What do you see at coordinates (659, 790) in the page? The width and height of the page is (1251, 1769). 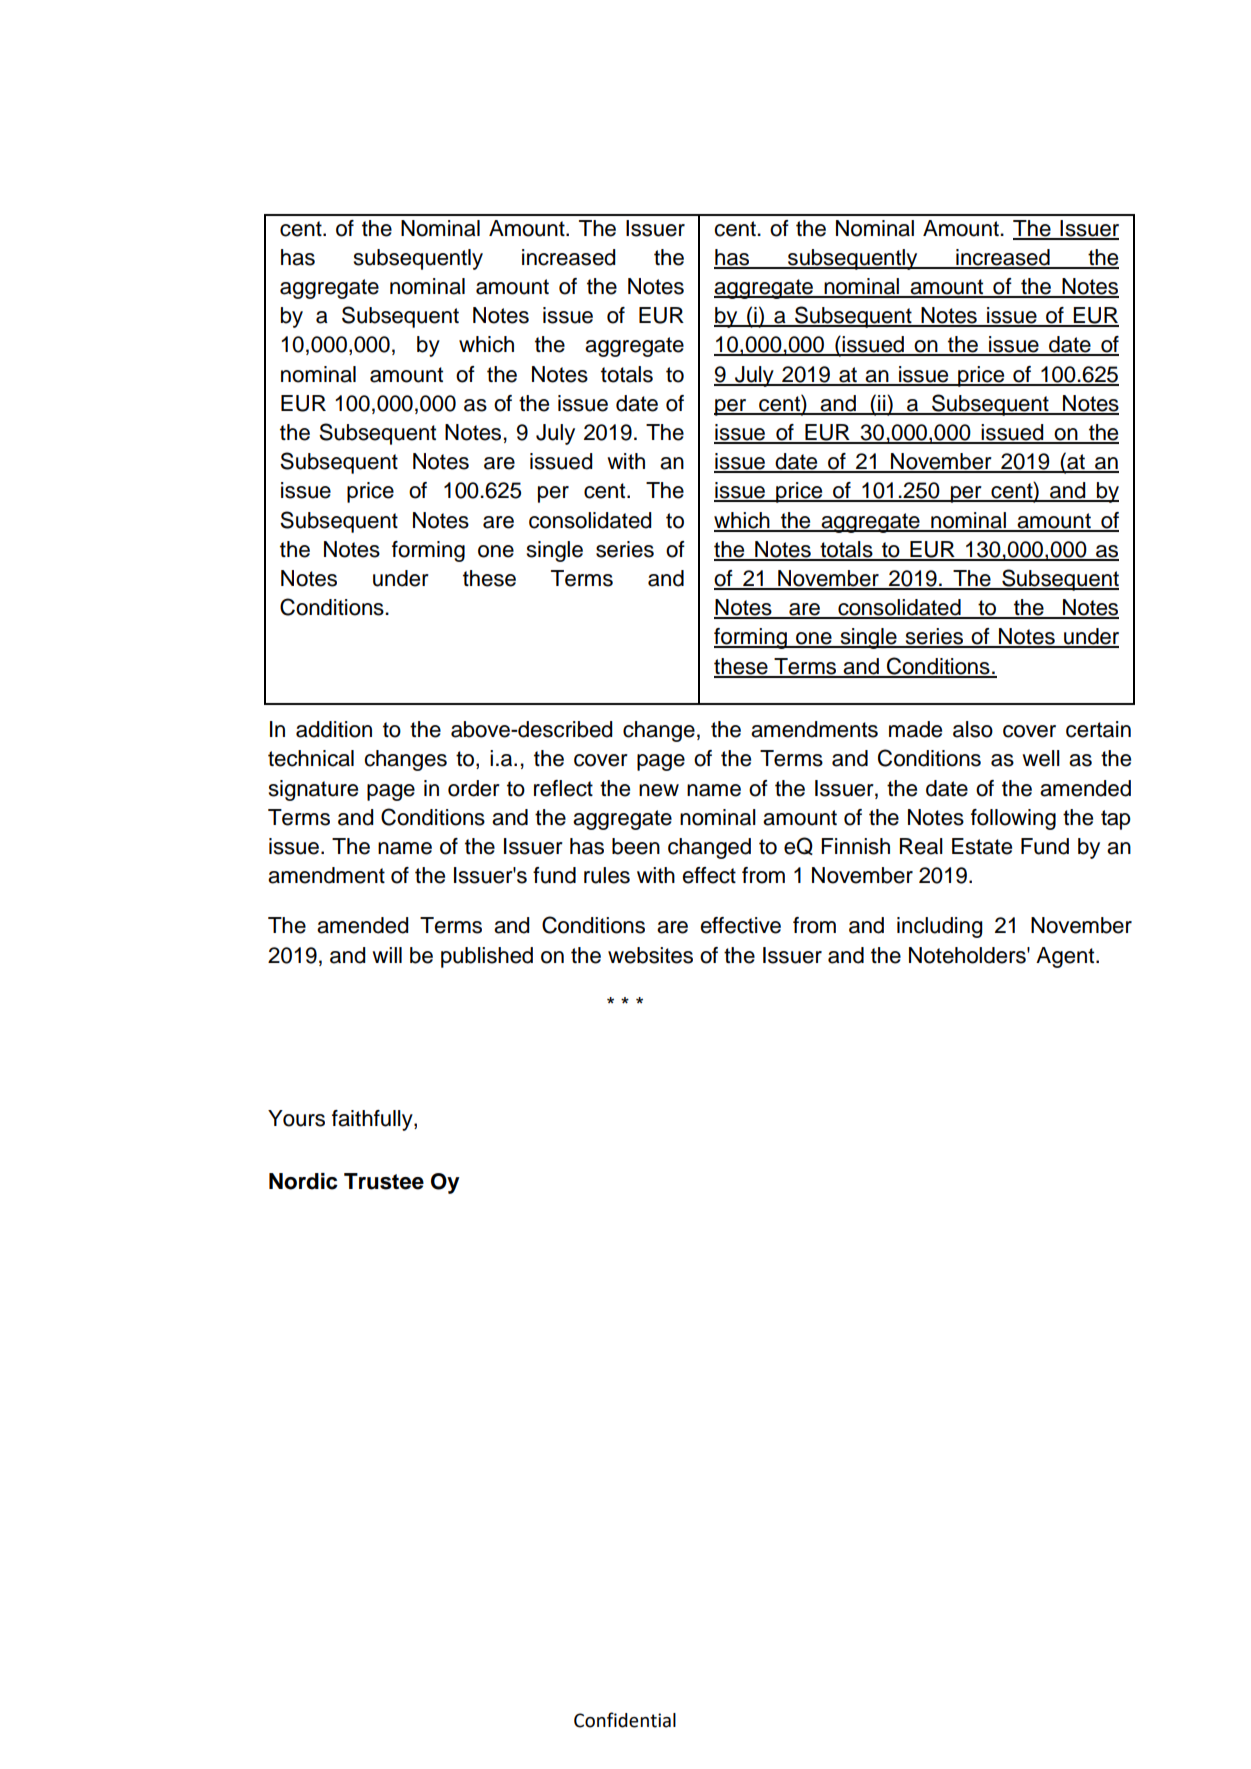 I see `new` at bounding box center [659, 790].
